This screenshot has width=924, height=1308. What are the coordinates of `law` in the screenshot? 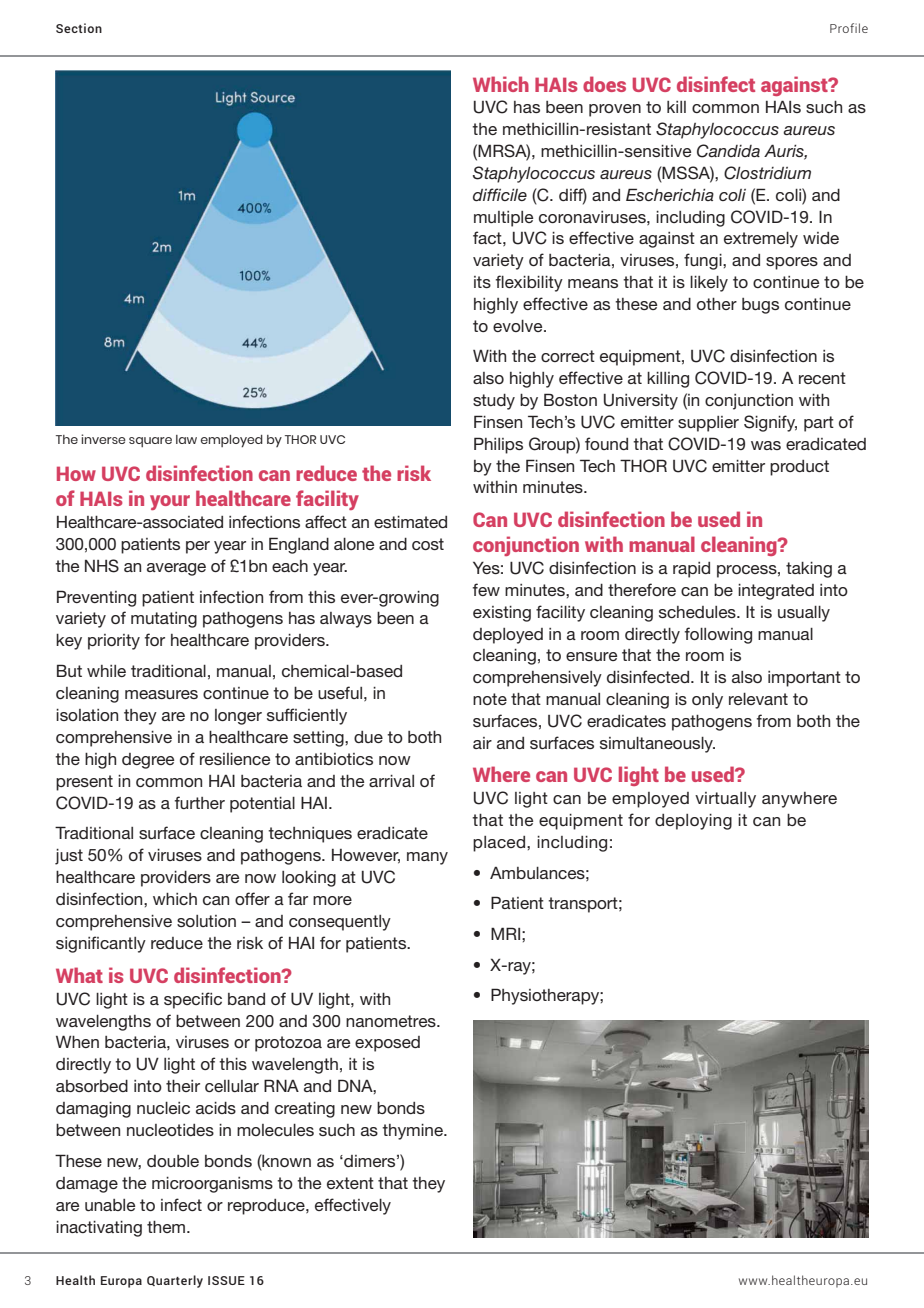 It's located at (186, 439).
